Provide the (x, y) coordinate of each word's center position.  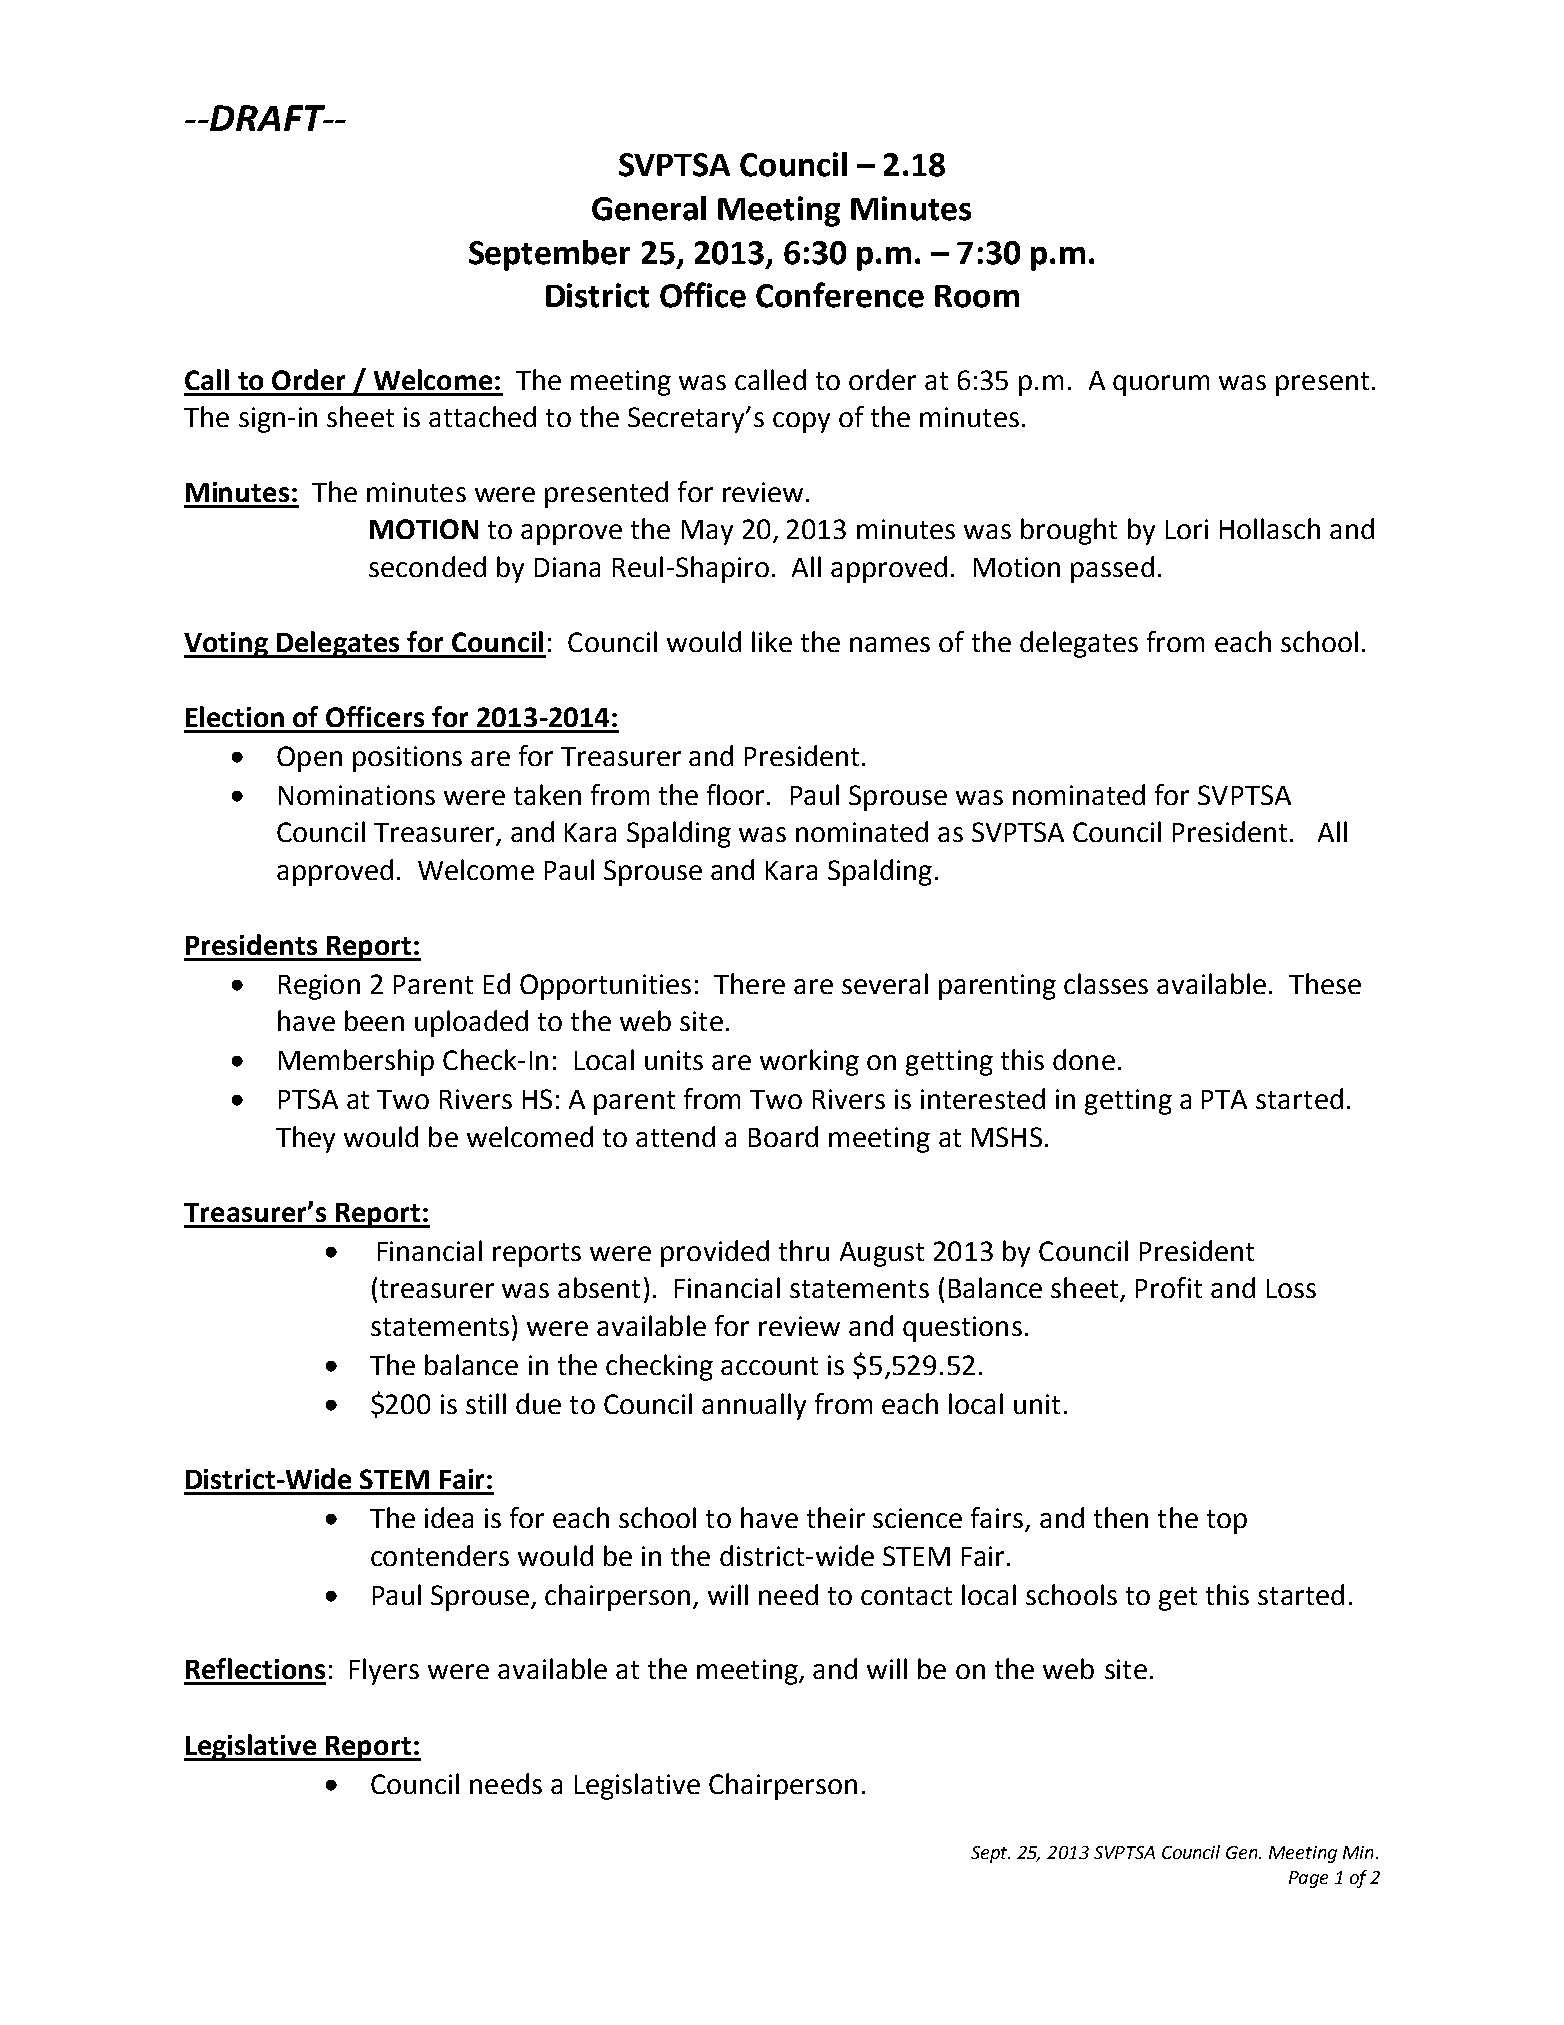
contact (906, 1596)
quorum (1161, 385)
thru (804, 1250)
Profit (1169, 1287)
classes (1106, 983)
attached (482, 416)
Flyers (384, 1671)
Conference (840, 295)
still (486, 1403)
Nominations (357, 795)
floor (737, 794)
